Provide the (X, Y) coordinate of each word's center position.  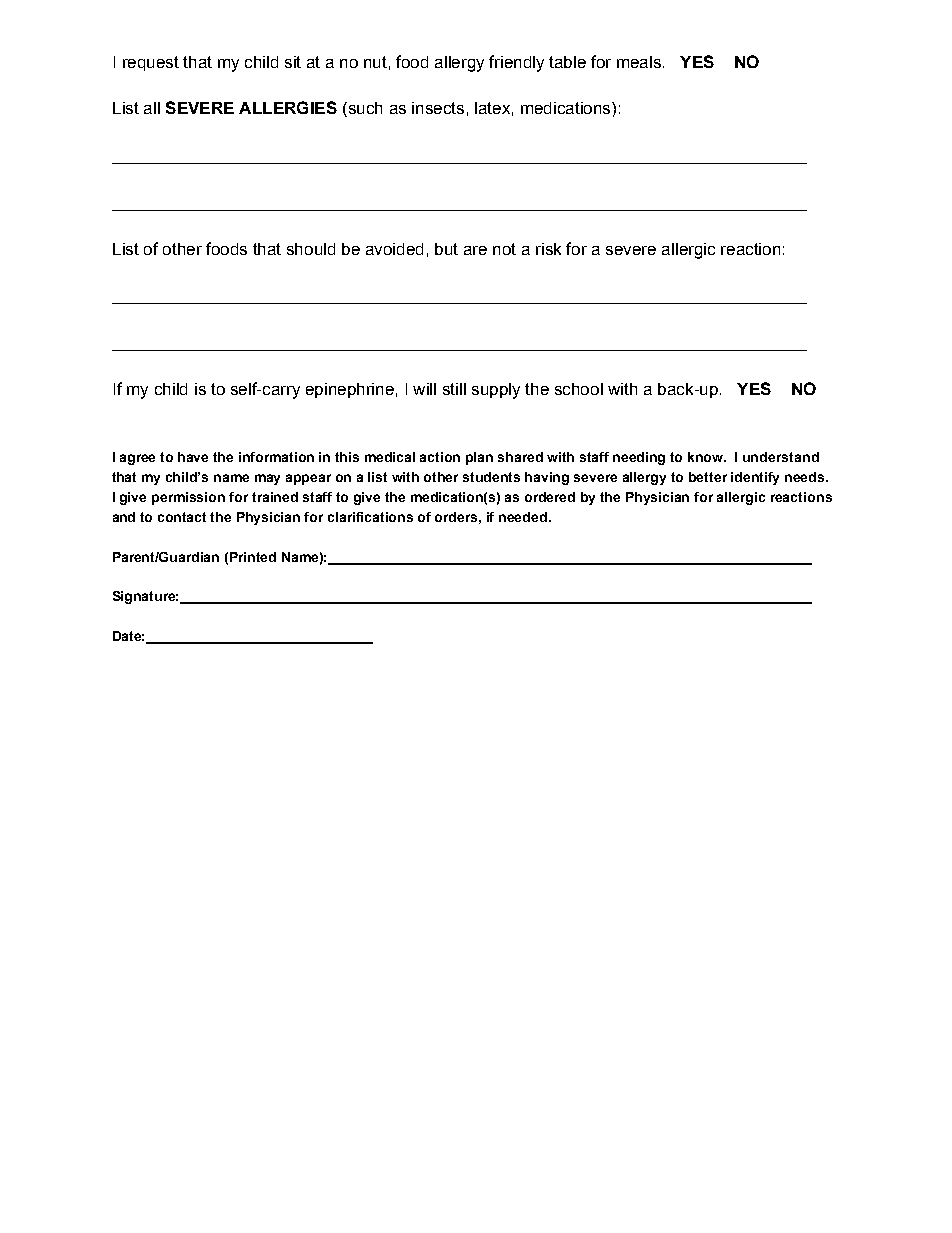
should (311, 249)
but (446, 249)
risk (548, 249)
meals (639, 62)
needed (524, 517)
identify (755, 478)
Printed (253, 557)
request (151, 63)
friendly (516, 63)
